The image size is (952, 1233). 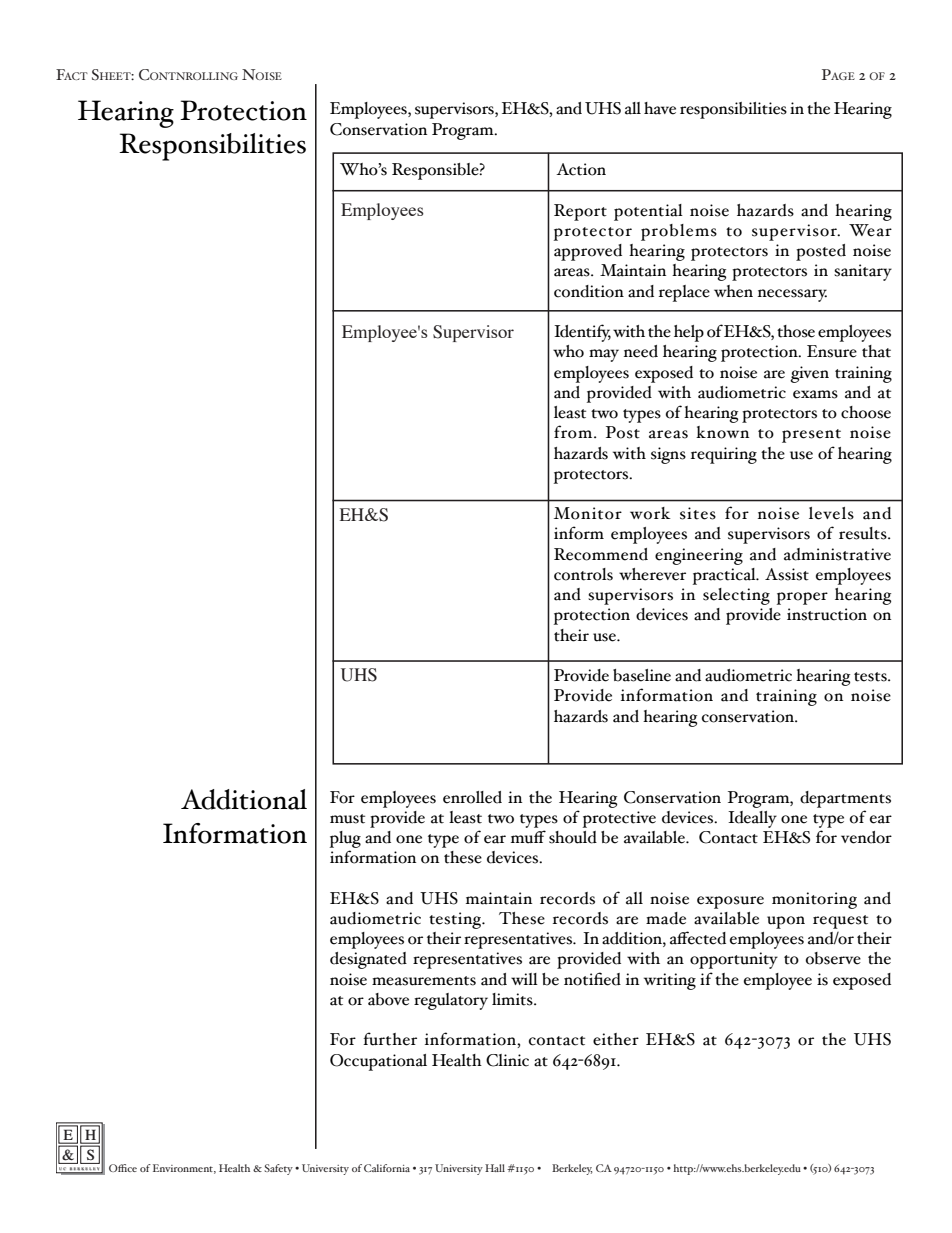 What do you see at coordinates (870, 230) in the page?
I see `Wear` at bounding box center [870, 230].
